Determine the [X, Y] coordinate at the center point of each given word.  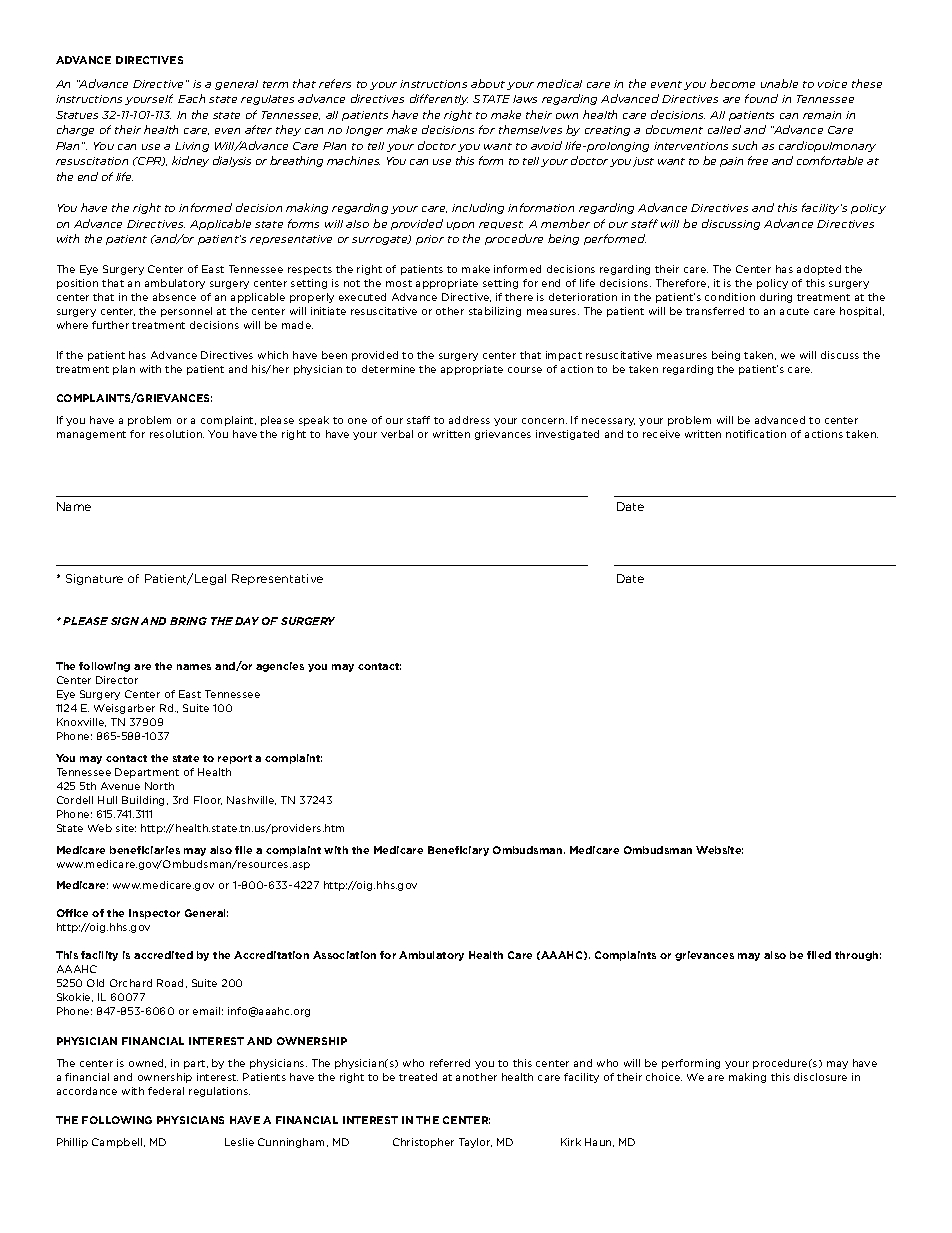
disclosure [820, 1077]
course [525, 370]
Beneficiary [458, 851]
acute [794, 311]
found [761, 98]
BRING [188, 621]
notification [756, 434]
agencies [280, 667]
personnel [186, 312]
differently [439, 99]
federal [166, 1091]
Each [191, 98]
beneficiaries [145, 850]
